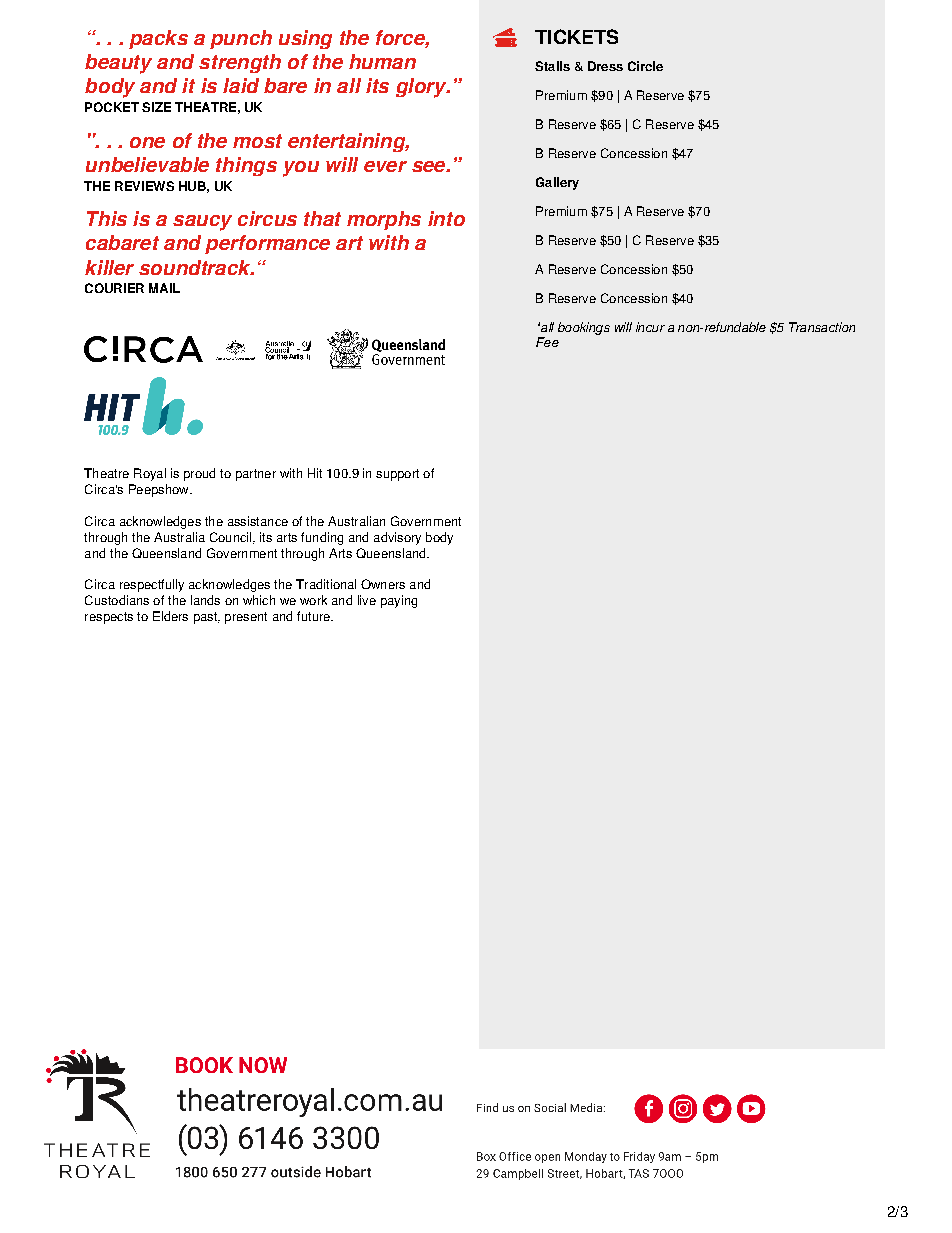  I want to click on packs, so click(158, 39).
